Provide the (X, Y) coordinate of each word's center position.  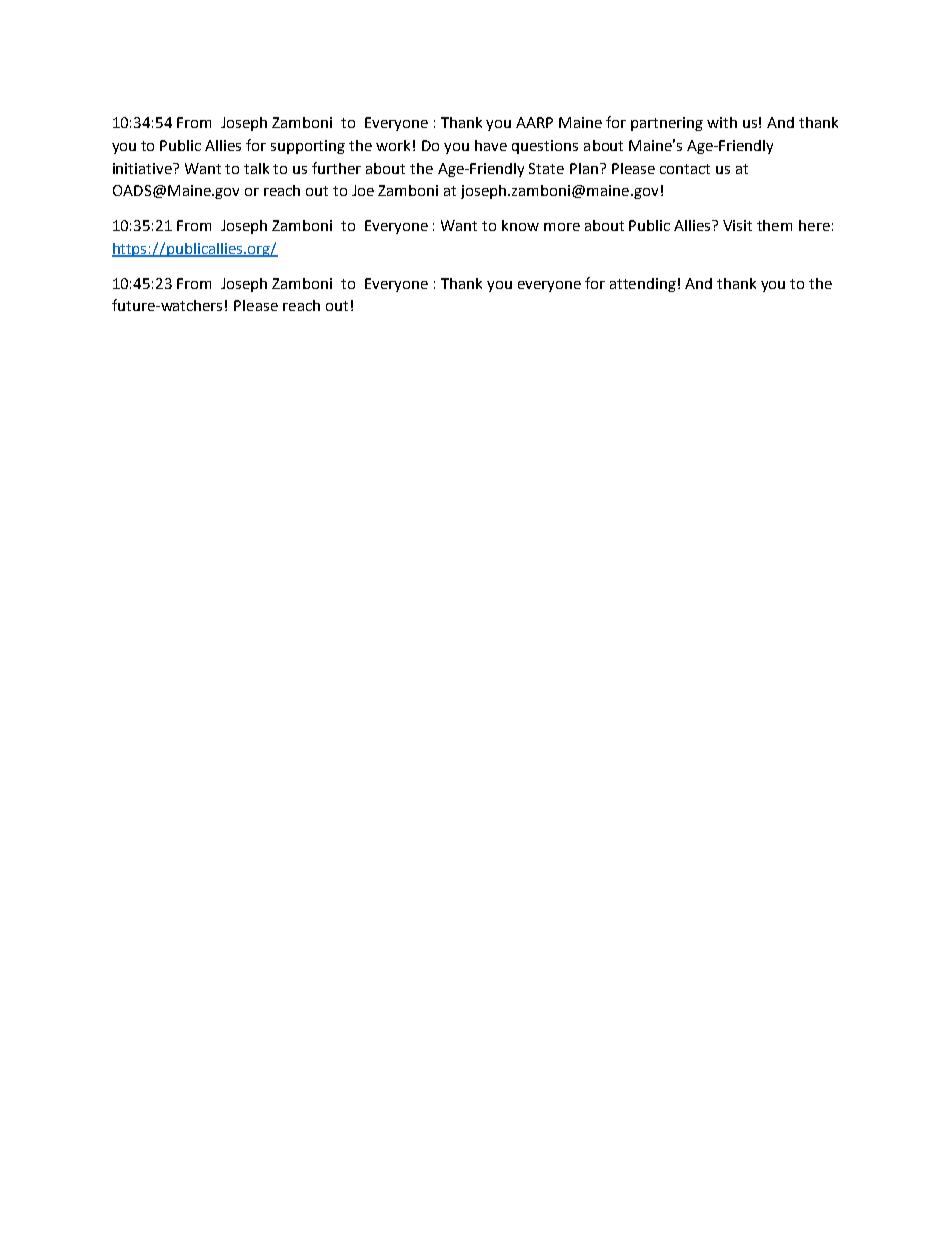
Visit (737, 225)
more (562, 227)
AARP (534, 122)
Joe (363, 190)
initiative (143, 168)
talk (256, 168)
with (722, 122)
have (491, 145)
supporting (308, 147)
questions (545, 147)
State (546, 168)
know (520, 225)
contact (685, 169)
